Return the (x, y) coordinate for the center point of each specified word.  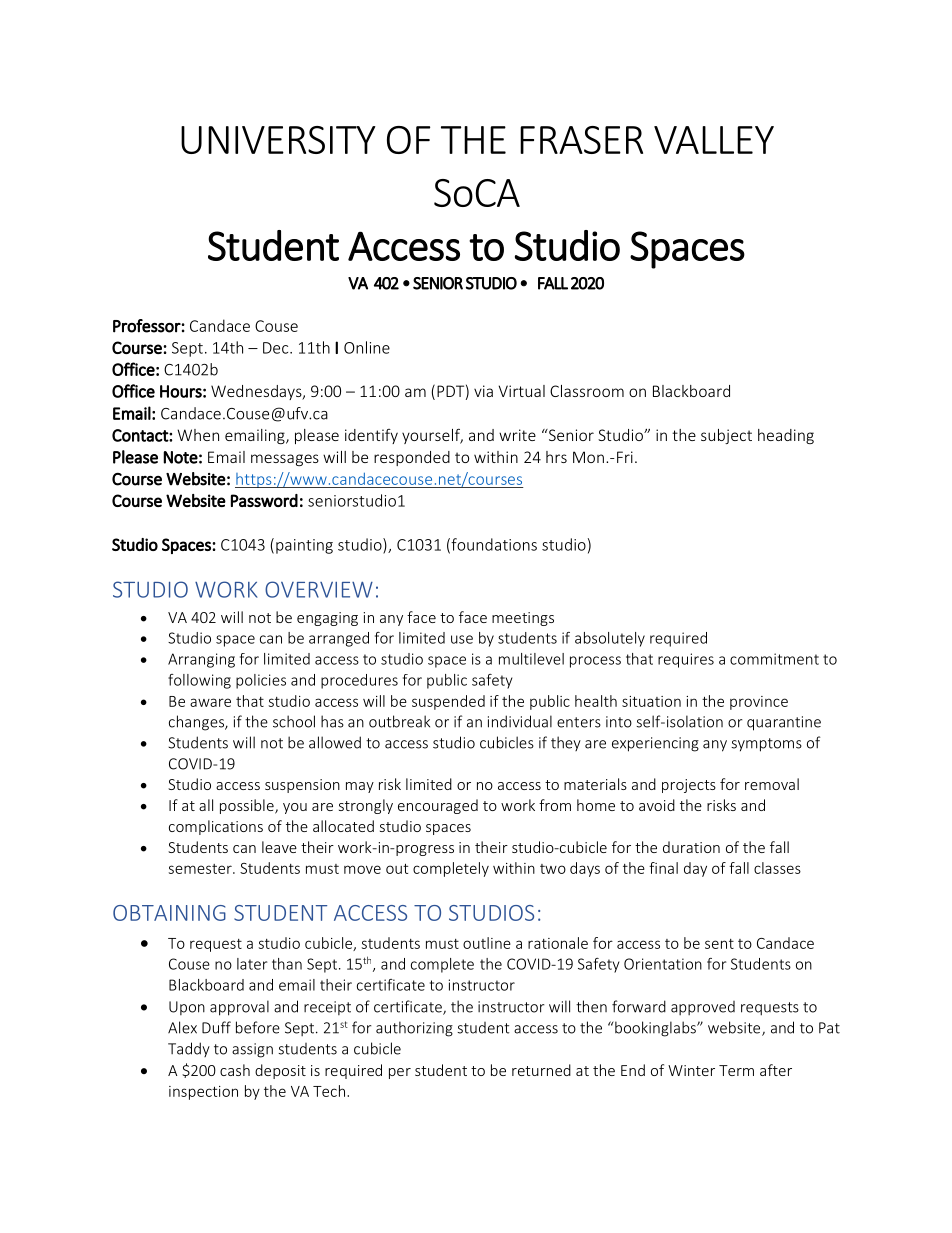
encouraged (438, 806)
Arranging (201, 660)
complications (216, 827)
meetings (523, 619)
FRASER (581, 140)
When (198, 435)
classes (777, 868)
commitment (774, 659)
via (483, 391)
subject (726, 436)
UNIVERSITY (278, 140)
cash (235, 1070)
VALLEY (714, 140)
